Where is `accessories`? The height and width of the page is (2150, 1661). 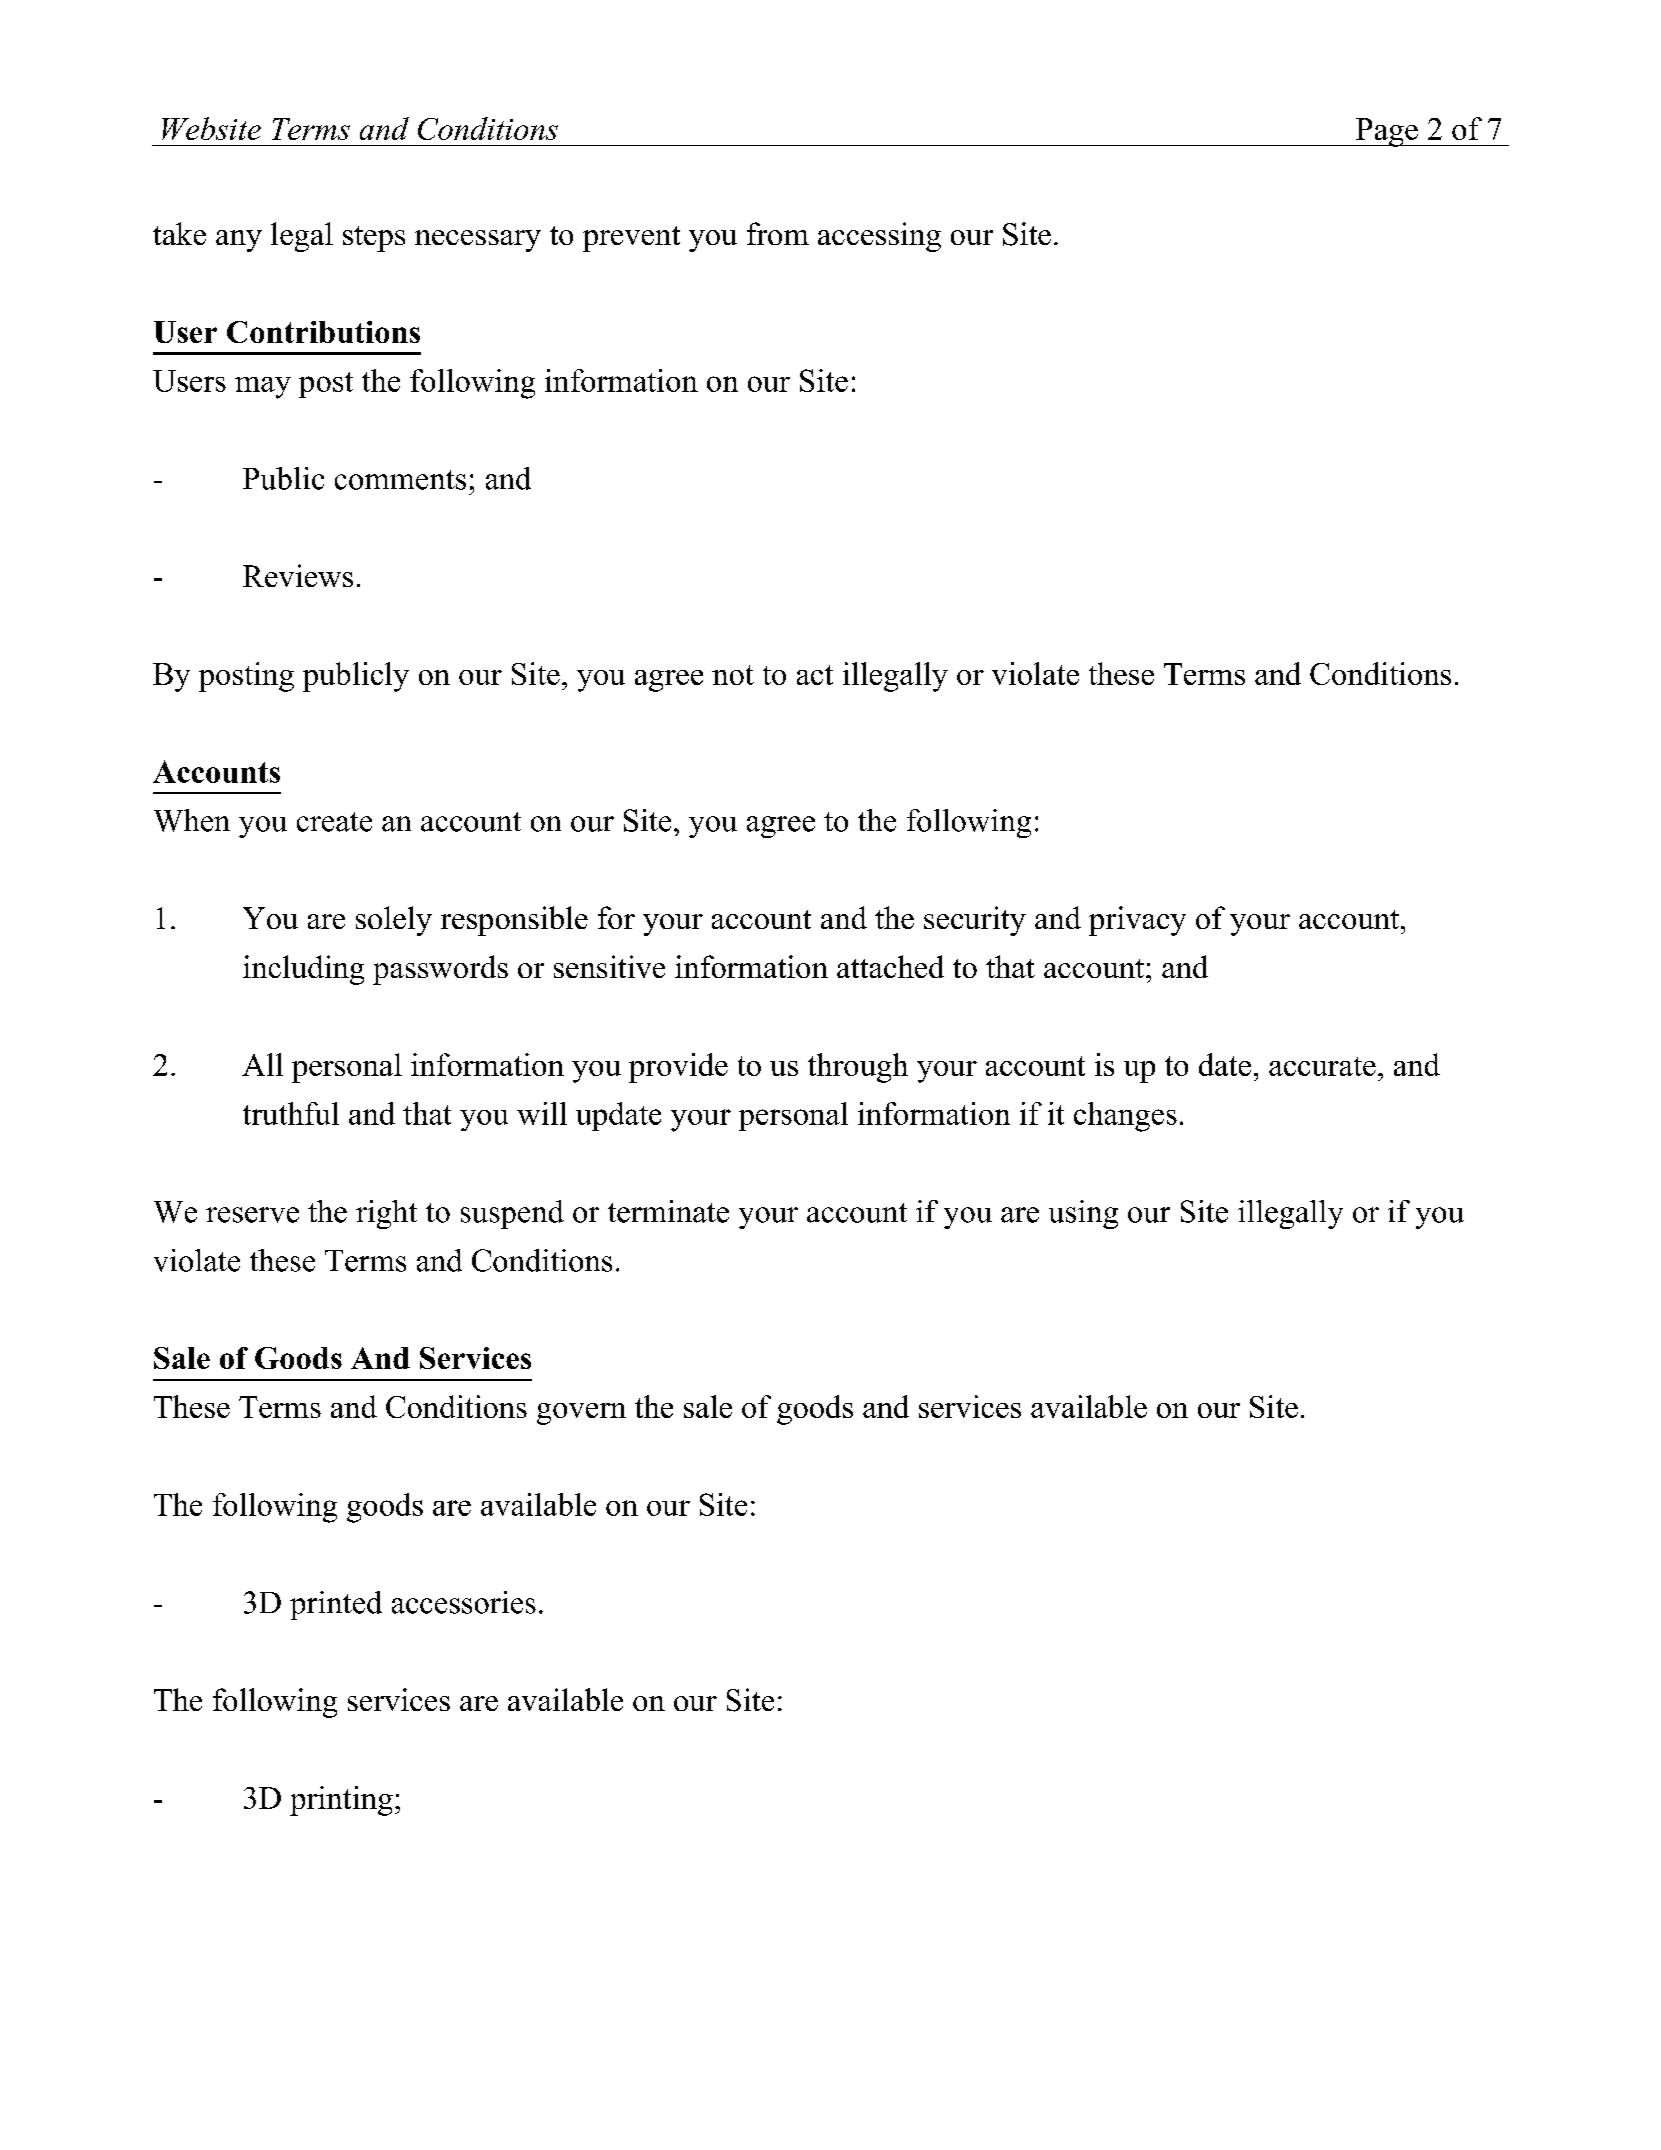 accessories is located at coordinates (464, 1602).
